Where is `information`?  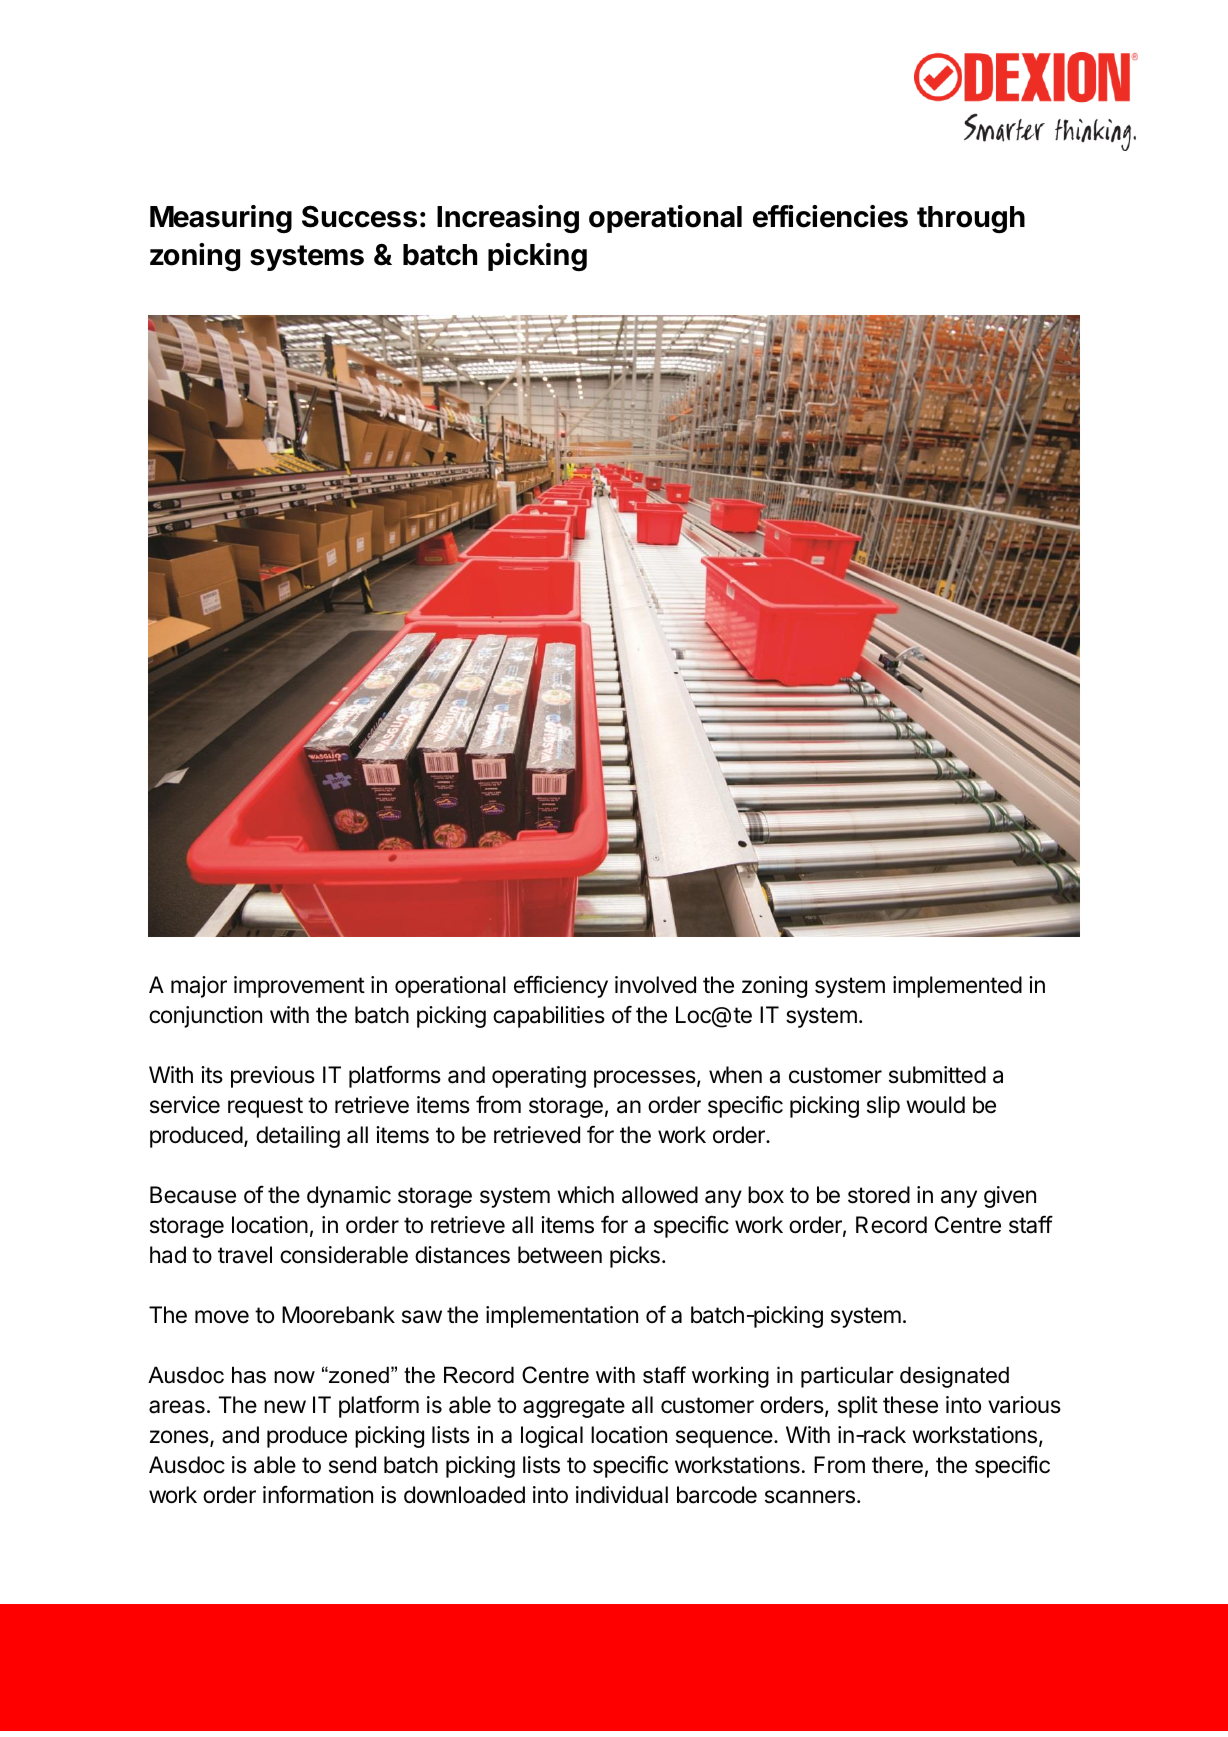
information is located at coordinates (318, 1494).
